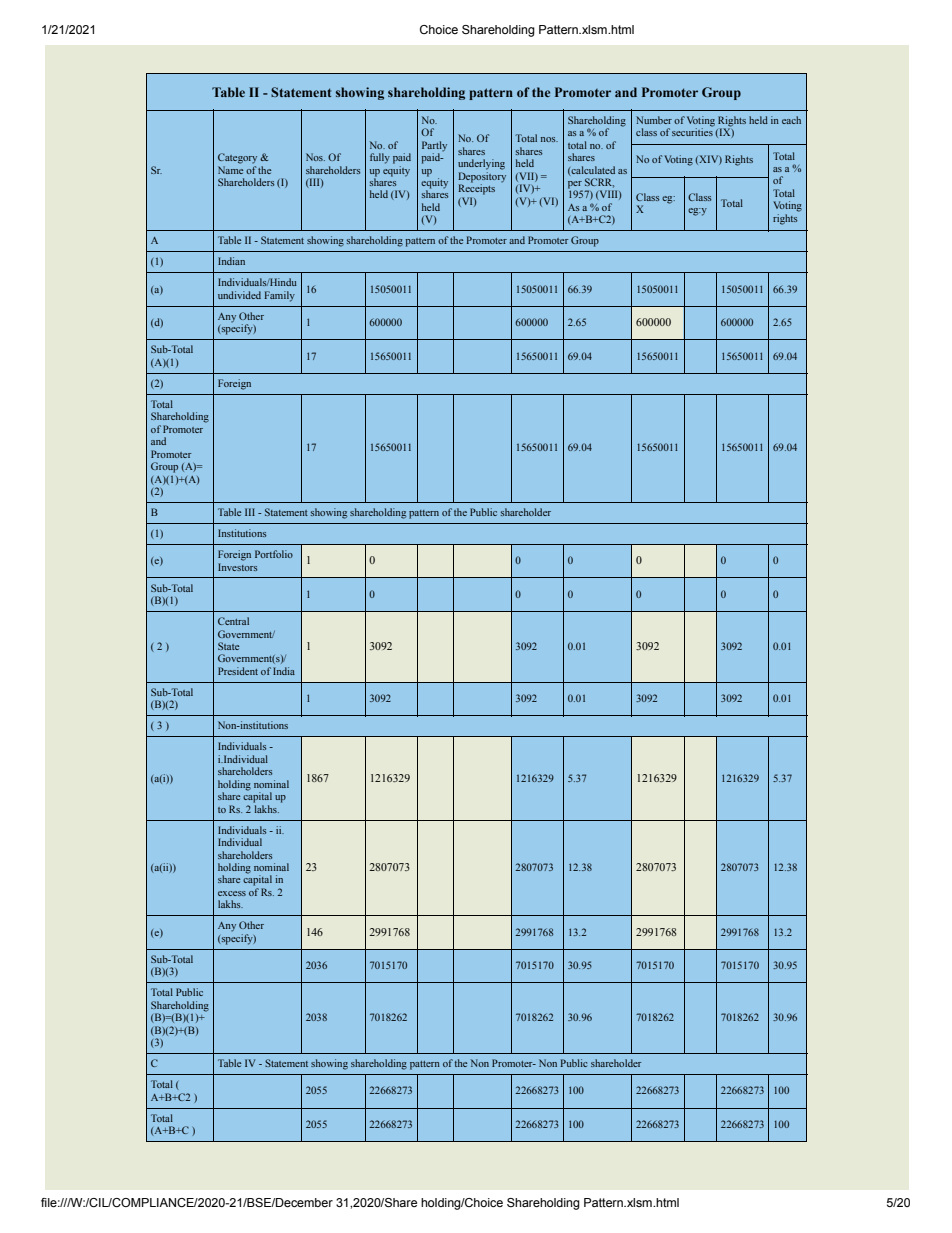 The image size is (952, 1233). I want to click on Category, so click(237, 158).
